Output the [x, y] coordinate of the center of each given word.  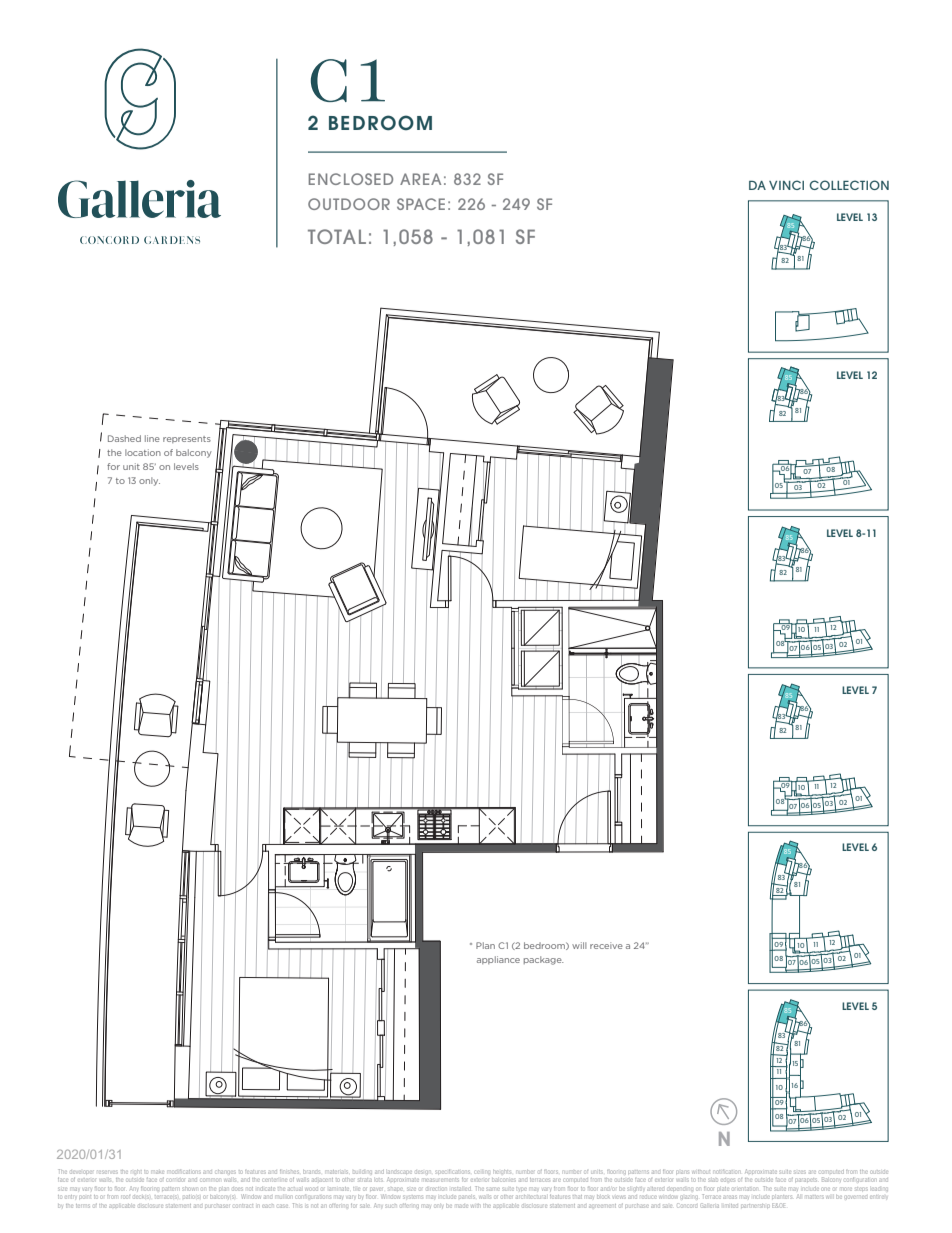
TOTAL [337, 236]
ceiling [482, 1172]
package [544, 960]
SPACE [421, 204]
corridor [175, 1180]
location [143, 452]
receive [606, 945]
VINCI [786, 185]
